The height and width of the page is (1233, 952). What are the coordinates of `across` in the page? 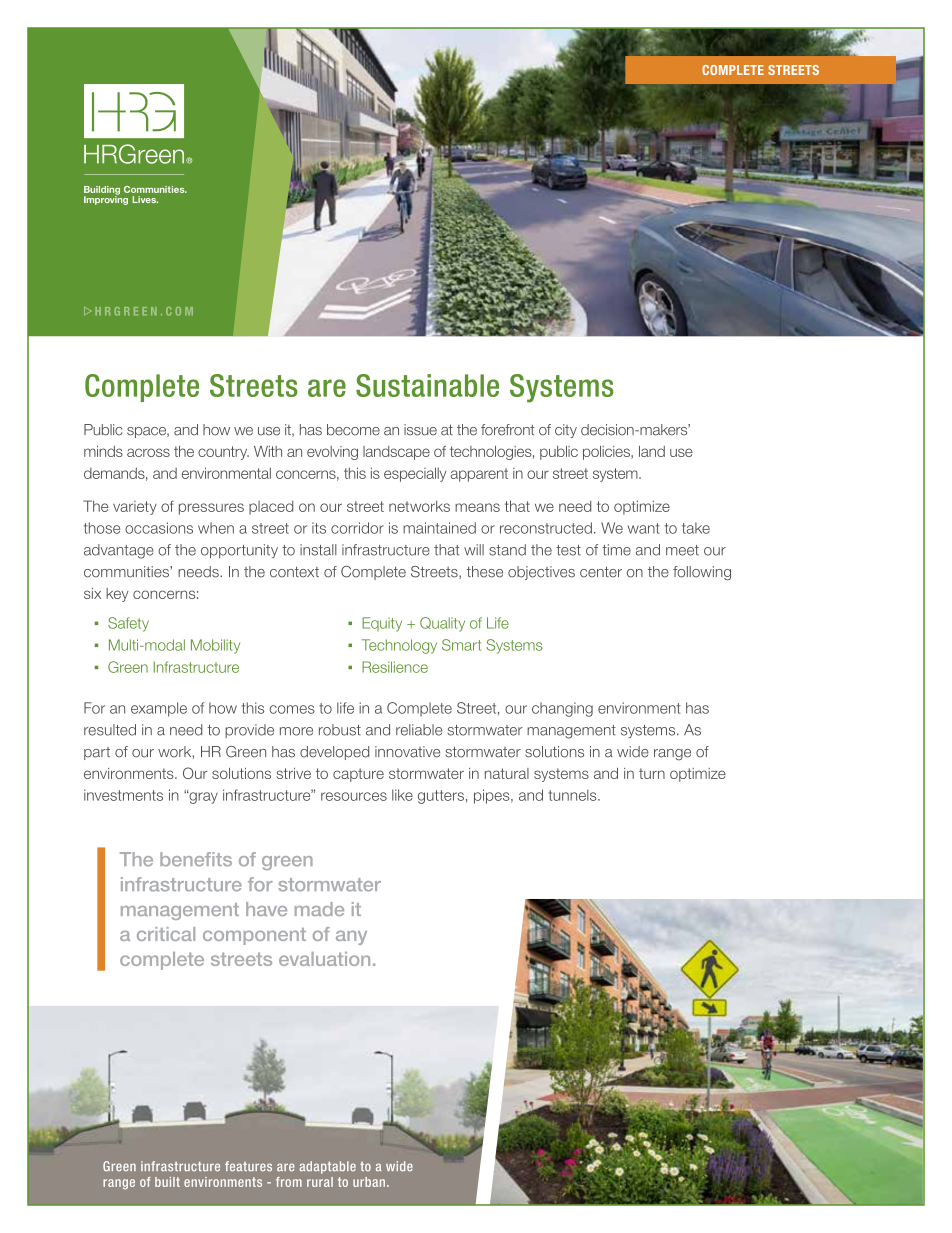 It's located at (148, 452).
